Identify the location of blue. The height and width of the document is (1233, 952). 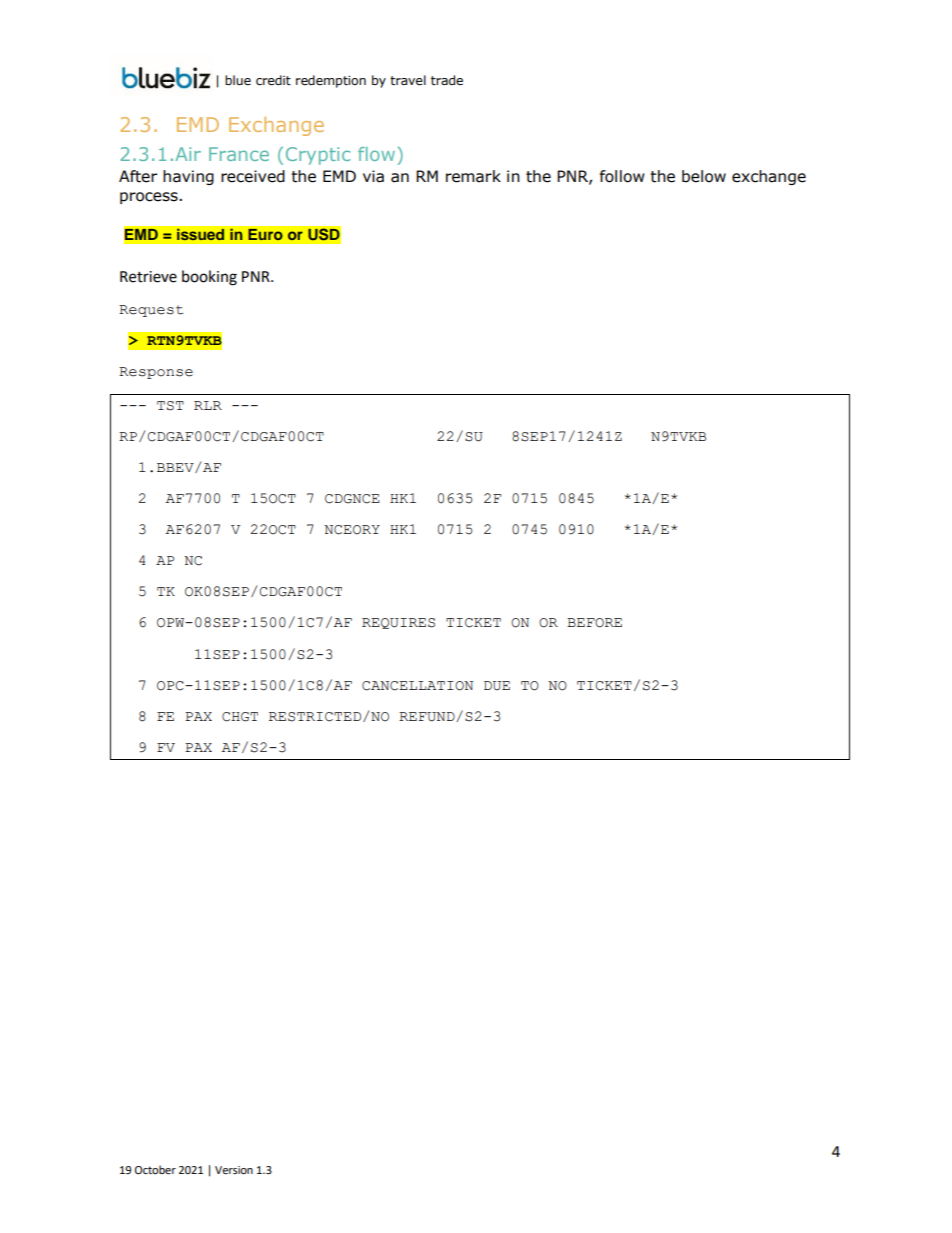
(238, 80).
